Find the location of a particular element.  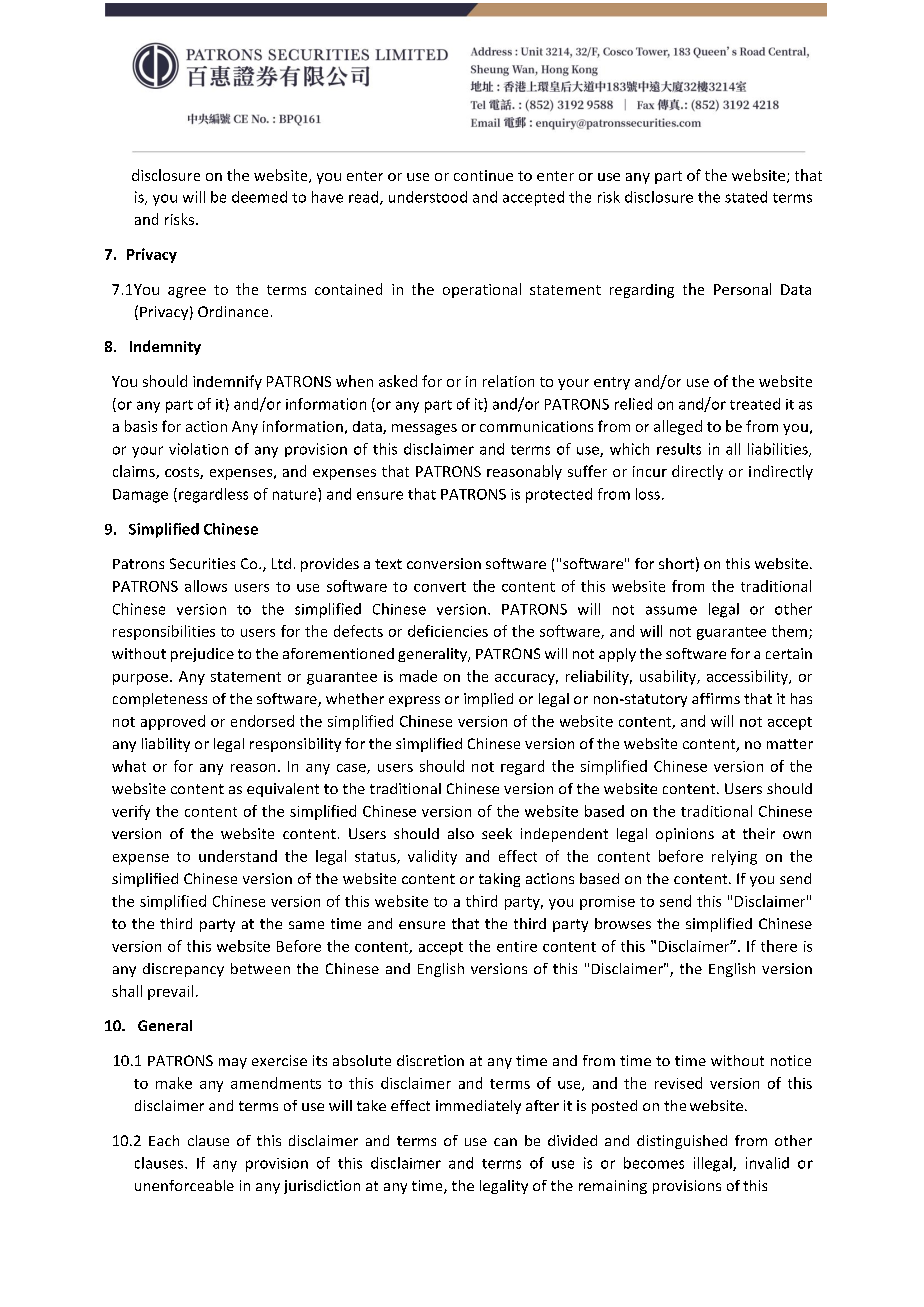

stated is located at coordinates (746, 197).
